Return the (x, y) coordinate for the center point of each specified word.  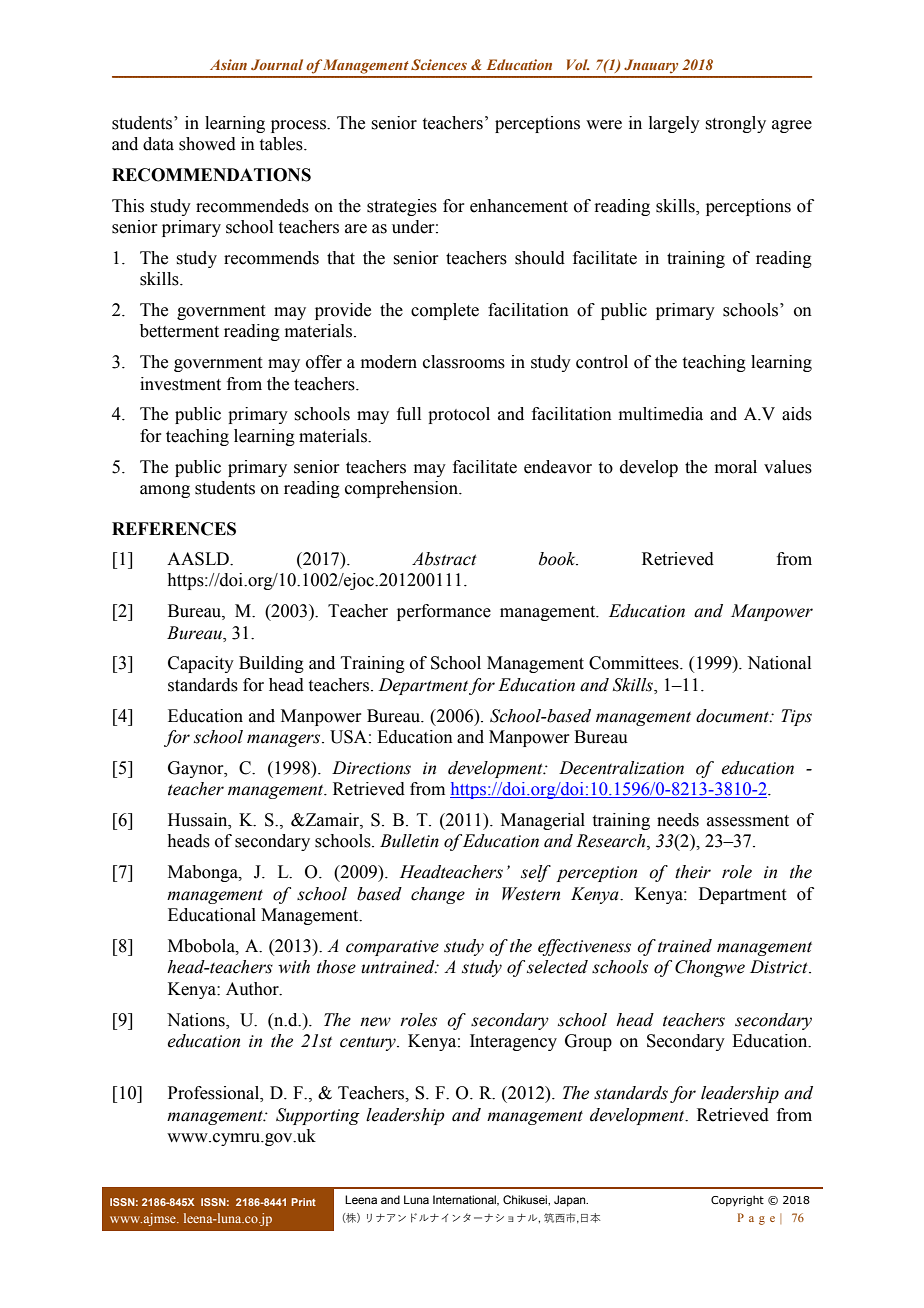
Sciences (439, 64)
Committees (635, 663)
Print (303, 1202)
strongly (735, 124)
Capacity (201, 664)
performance (444, 612)
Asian (228, 64)
